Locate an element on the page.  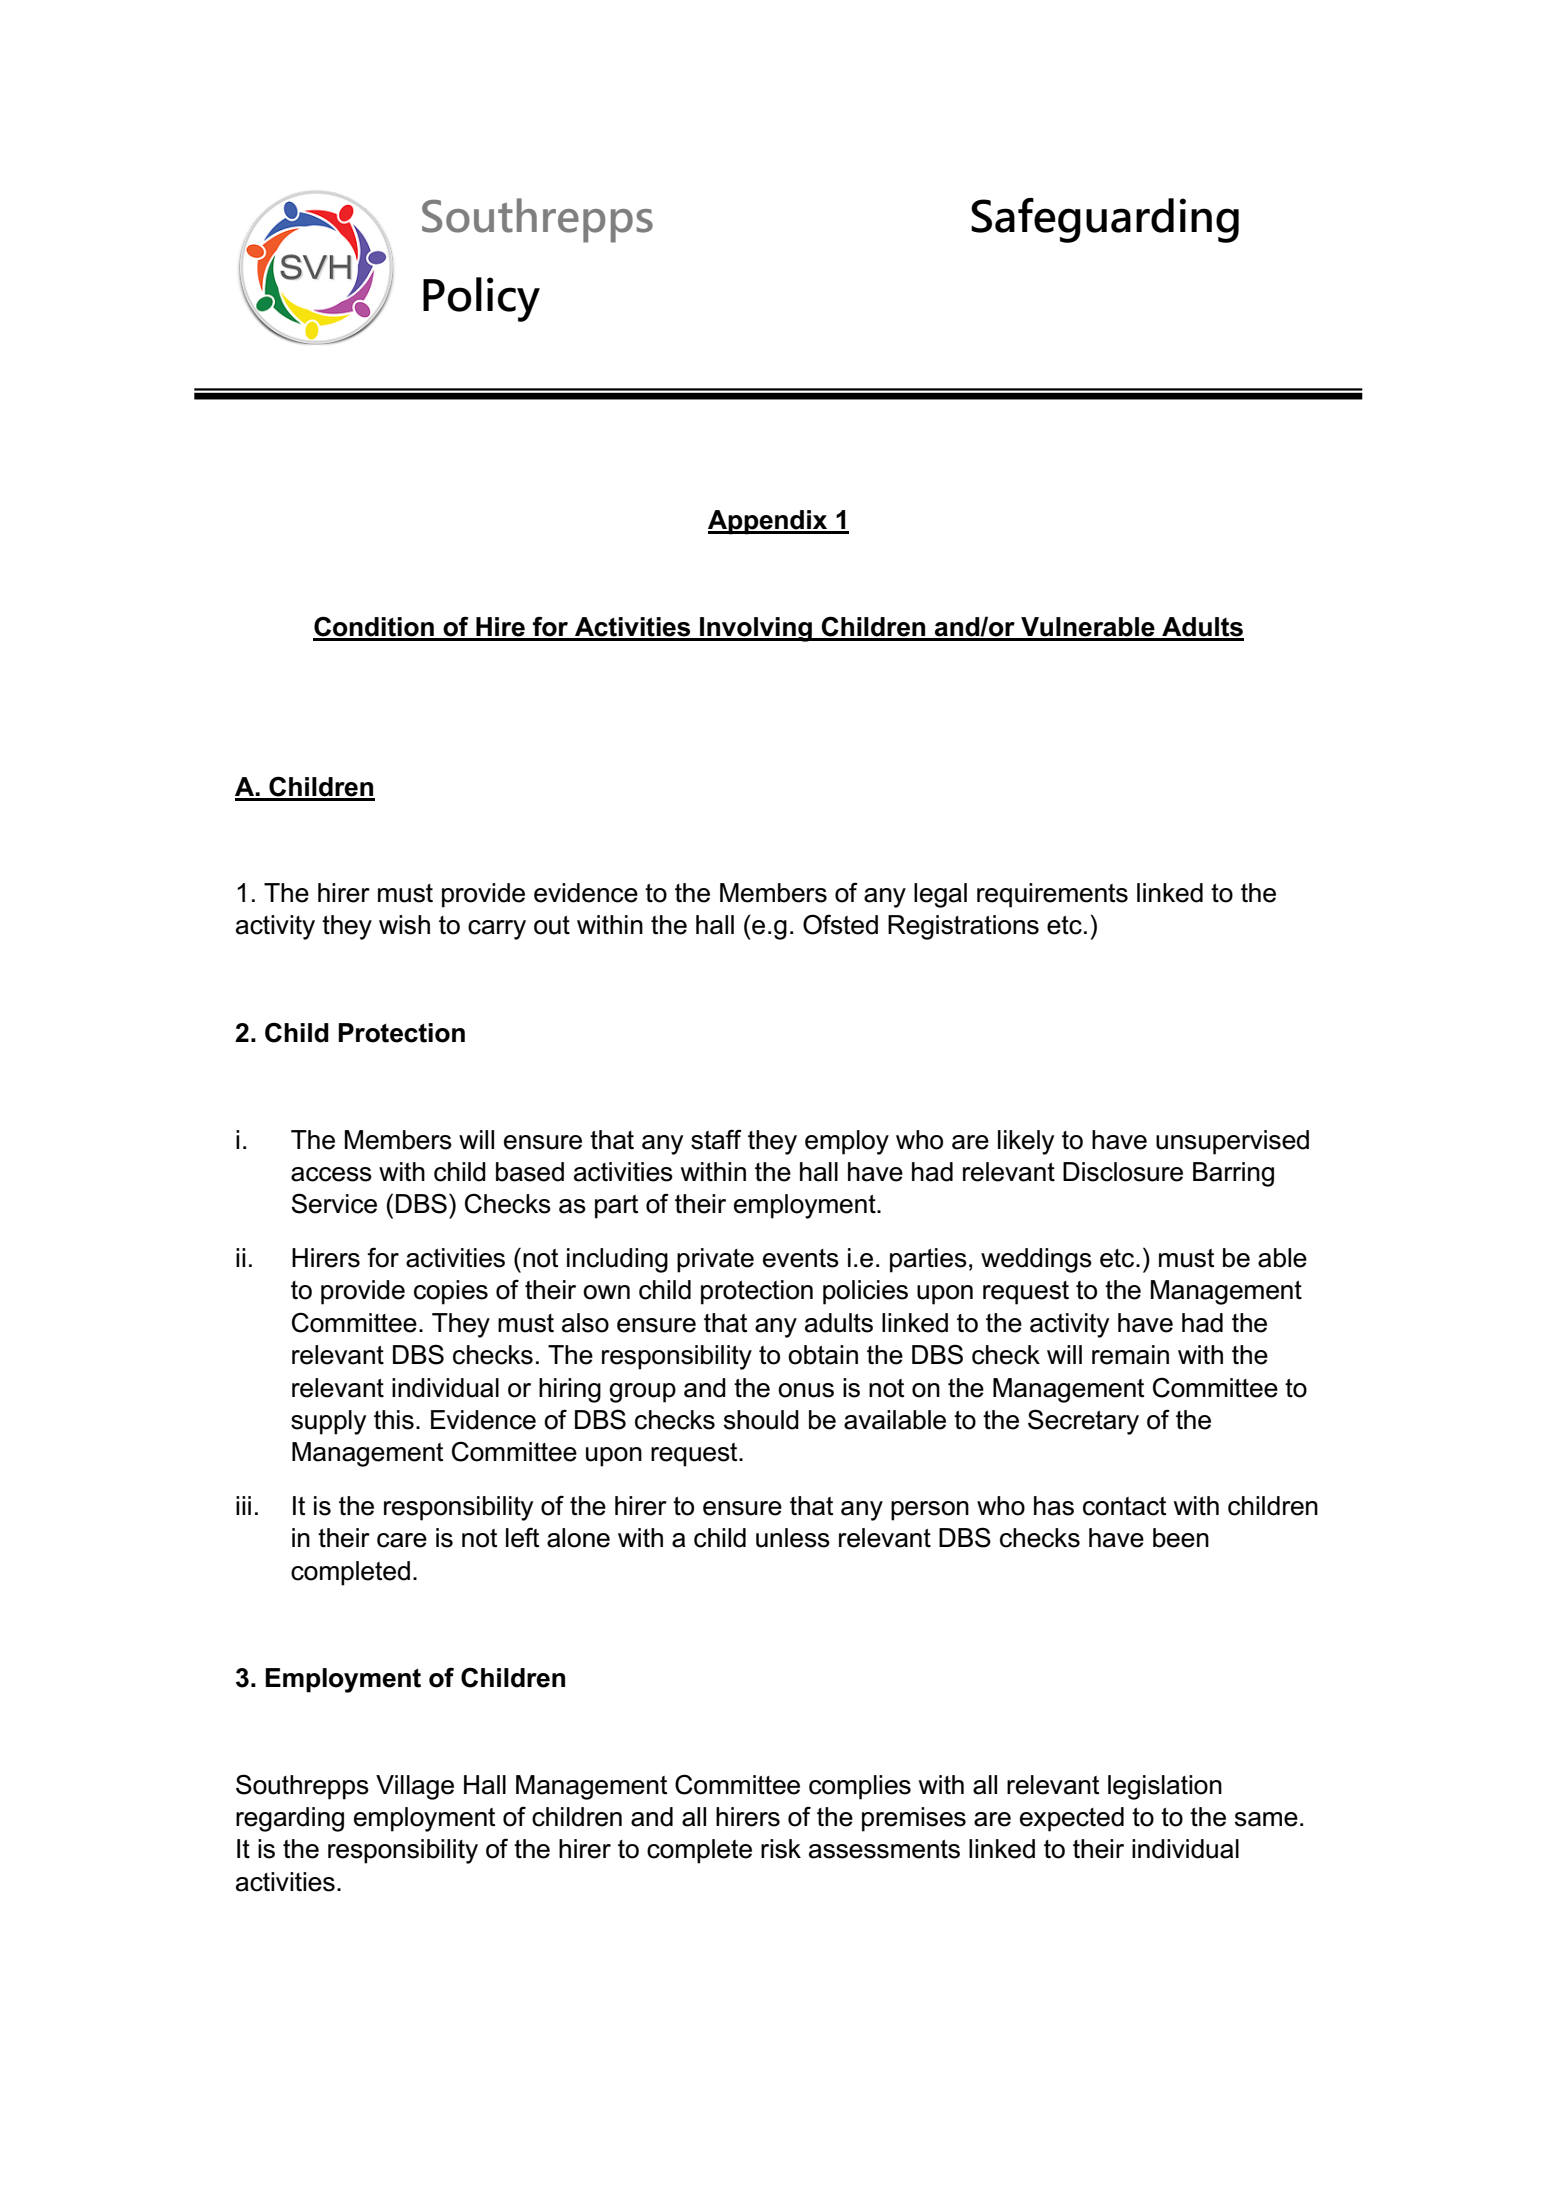
remain is located at coordinates (1130, 1355).
